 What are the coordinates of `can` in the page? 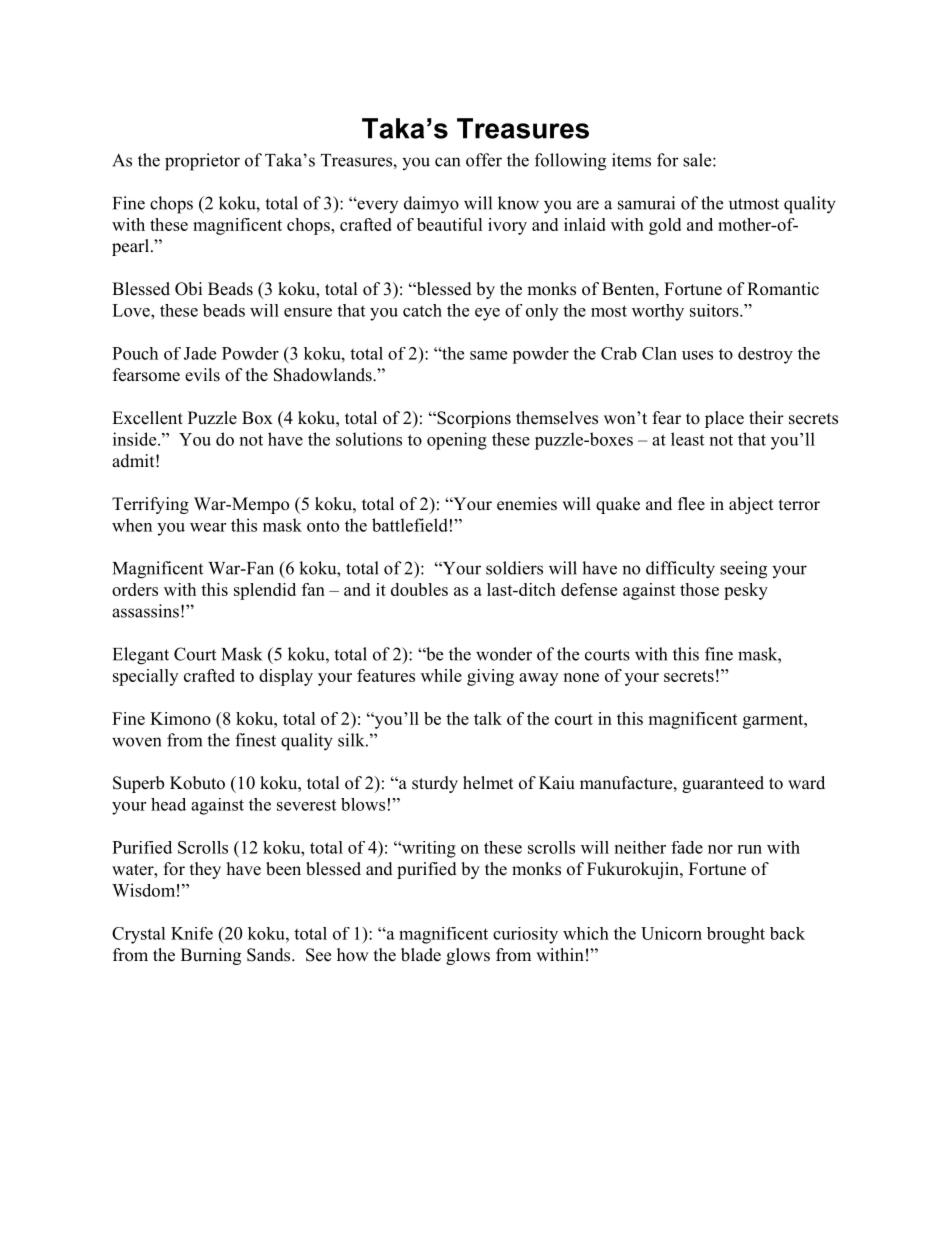 It's located at (447, 162).
